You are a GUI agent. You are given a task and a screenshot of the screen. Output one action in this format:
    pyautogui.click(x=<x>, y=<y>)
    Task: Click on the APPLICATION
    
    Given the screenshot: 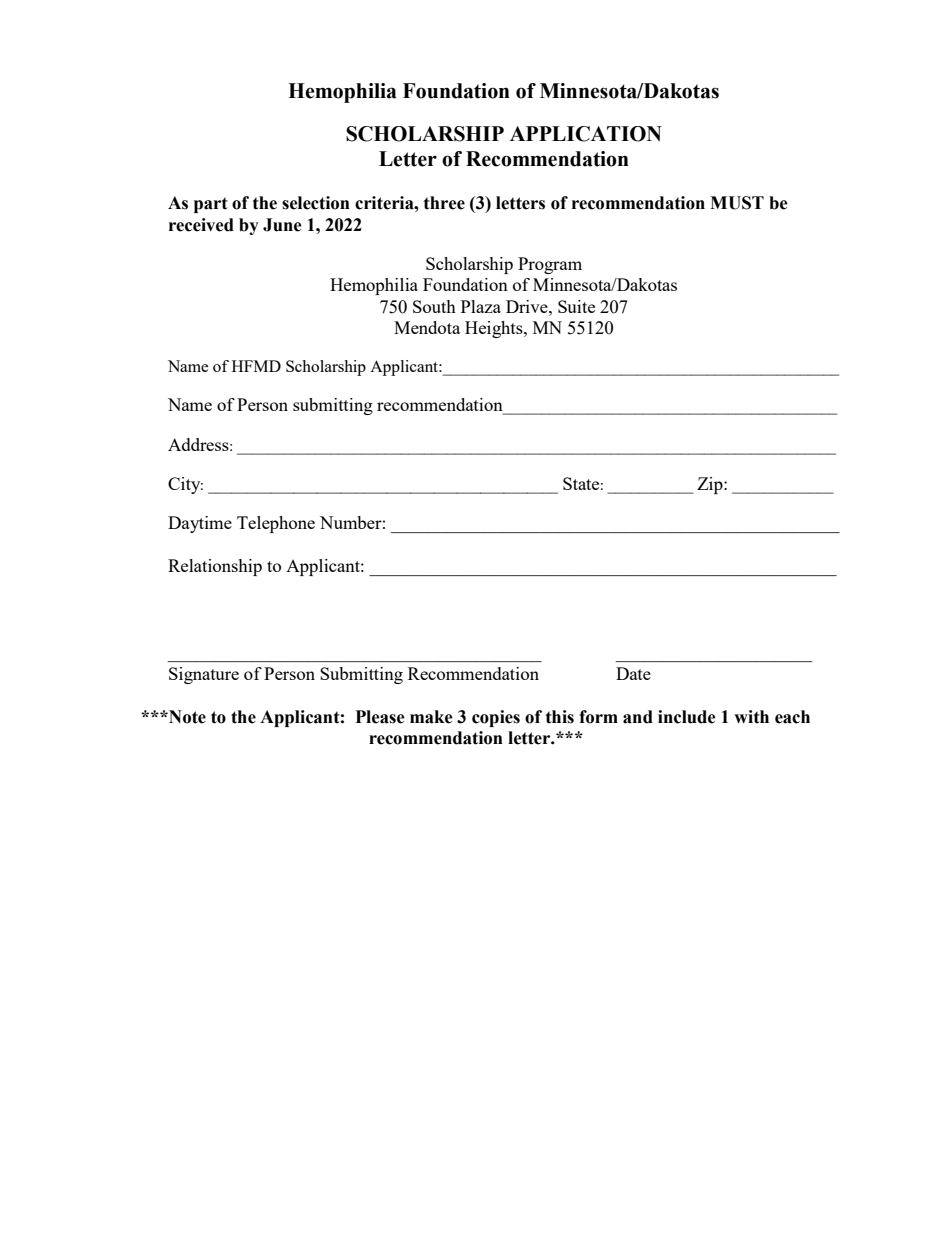 What is the action you would take?
    pyautogui.click(x=586, y=134)
